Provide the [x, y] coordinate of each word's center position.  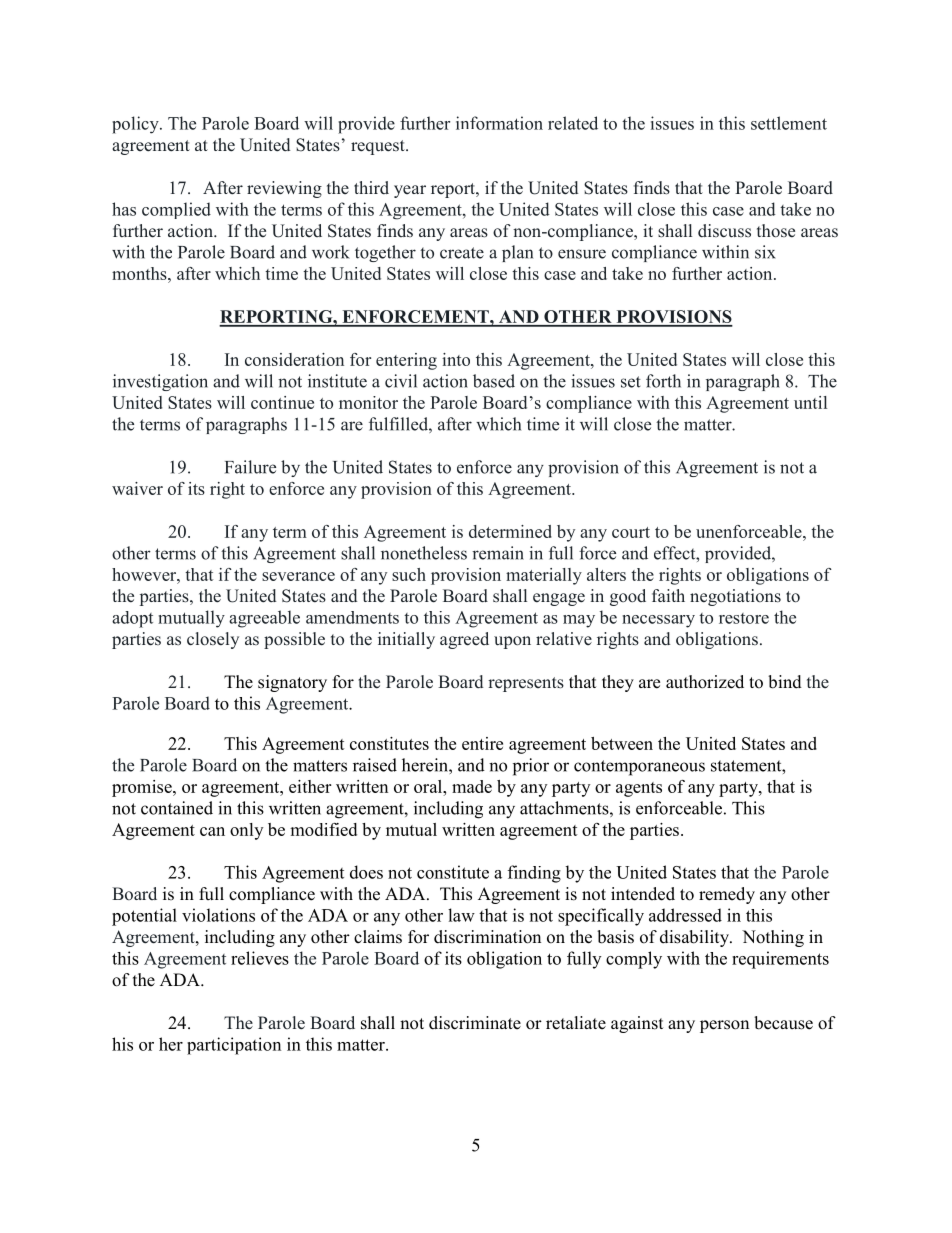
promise [143, 788]
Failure [250, 467]
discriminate [475, 1023]
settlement [789, 123]
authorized [705, 682]
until [810, 402]
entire [482, 743]
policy [136, 125]
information [499, 123]
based [494, 381]
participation [234, 1046]
